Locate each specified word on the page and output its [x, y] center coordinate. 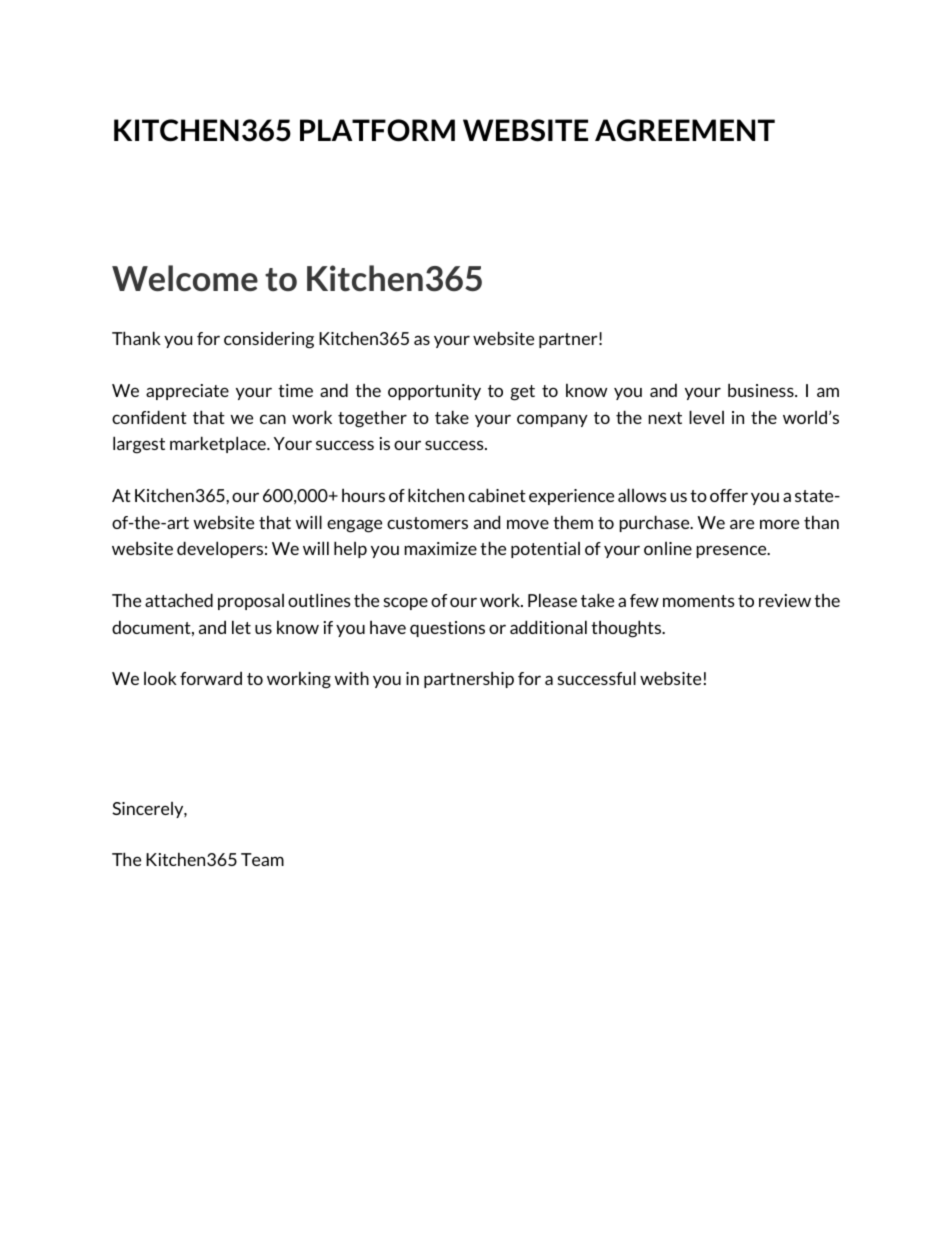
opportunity [434, 392]
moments [699, 601]
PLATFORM [377, 130]
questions [447, 629]
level [706, 417]
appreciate [187, 392]
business [762, 390]
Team [262, 859]
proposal [251, 602]
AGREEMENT [685, 130]
